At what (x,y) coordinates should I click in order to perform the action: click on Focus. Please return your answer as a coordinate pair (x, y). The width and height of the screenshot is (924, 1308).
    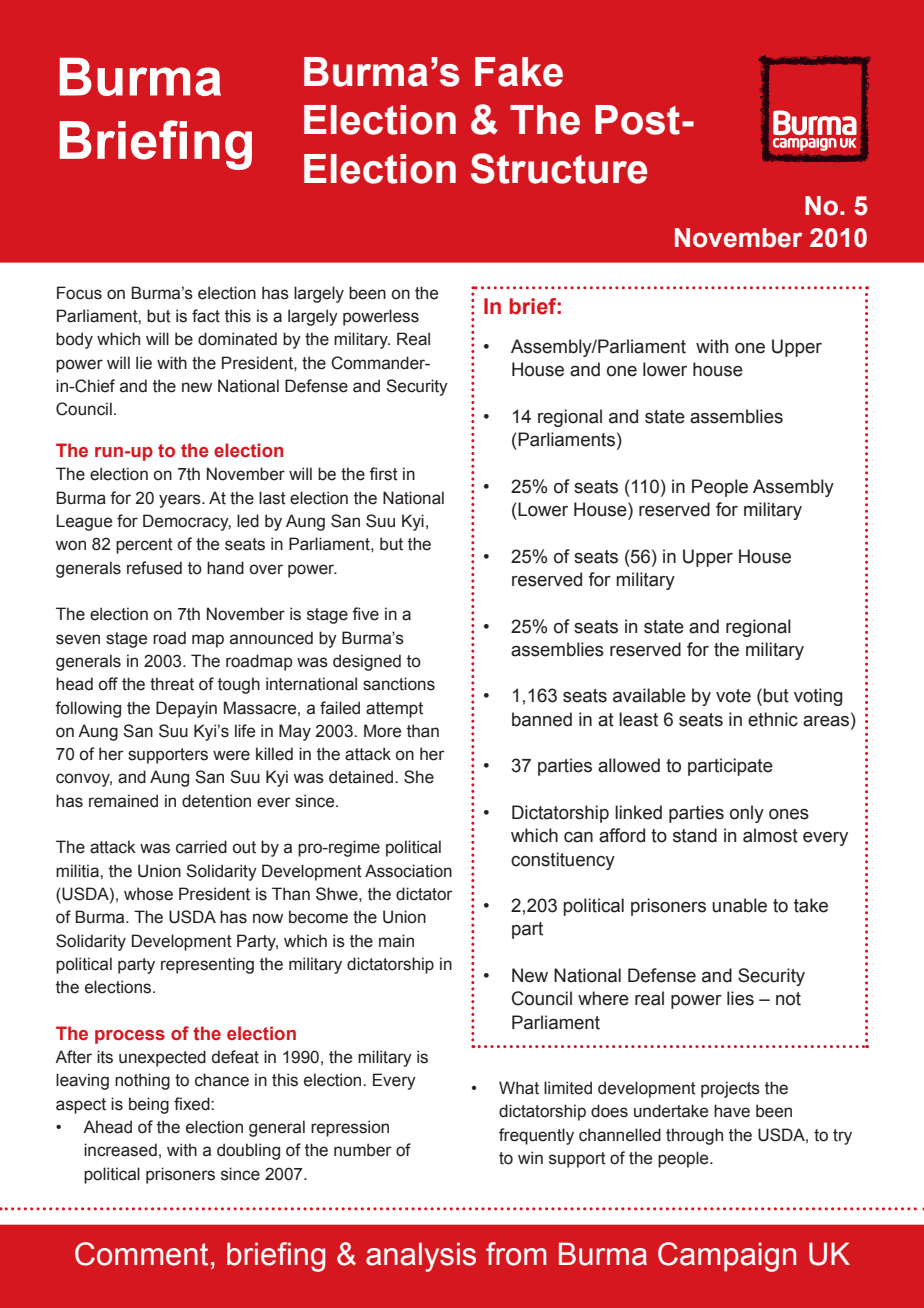
    Looking at the image, I should click on (79, 293).
